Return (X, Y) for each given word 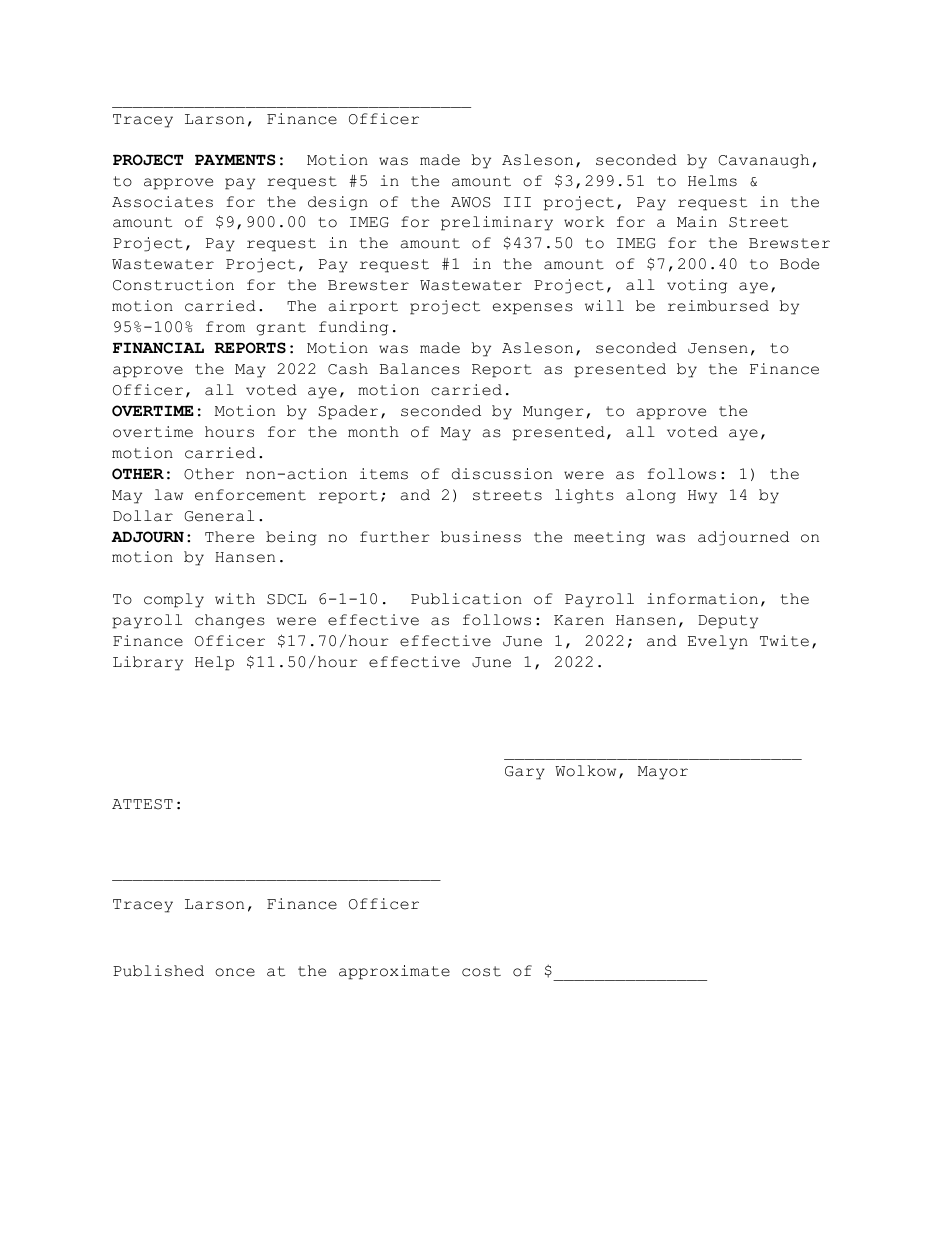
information (702, 599)
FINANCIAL (158, 348)
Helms (712, 181)
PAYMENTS (235, 160)
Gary (525, 773)
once (235, 972)
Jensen (718, 348)
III (517, 202)
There (229, 537)
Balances (420, 369)
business (481, 537)
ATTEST (142, 804)
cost (481, 971)
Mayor (663, 773)
